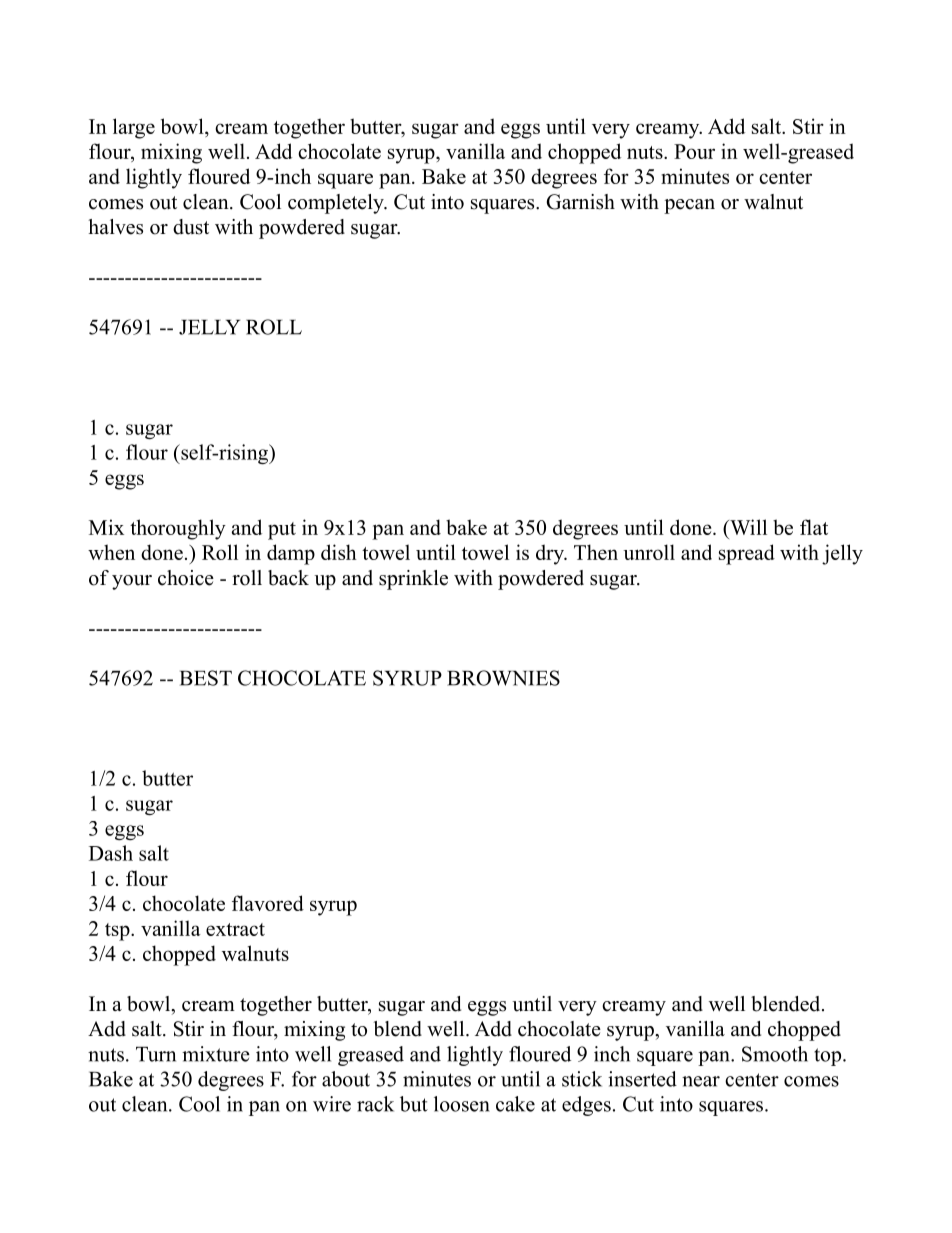 Image resolution: width=952 pixels, height=1233 pixels. Describe the element at coordinates (413, 580) in the screenshot. I see `sprinkle` at that location.
